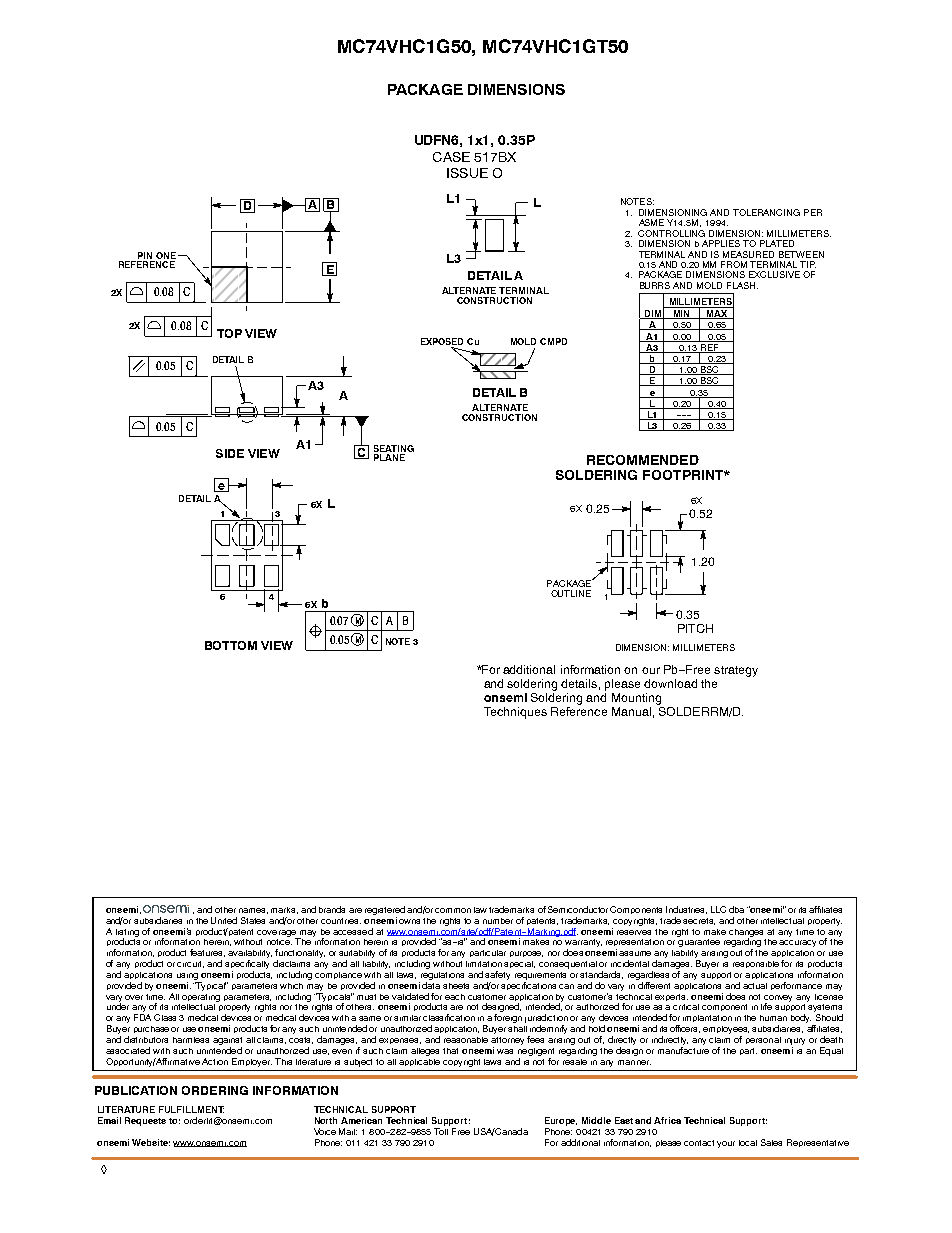 Image resolution: width=952 pixels, height=1233 pixels. What do you see at coordinates (441, 1131) in the screenshot?
I see `Toll` at bounding box center [441, 1131].
